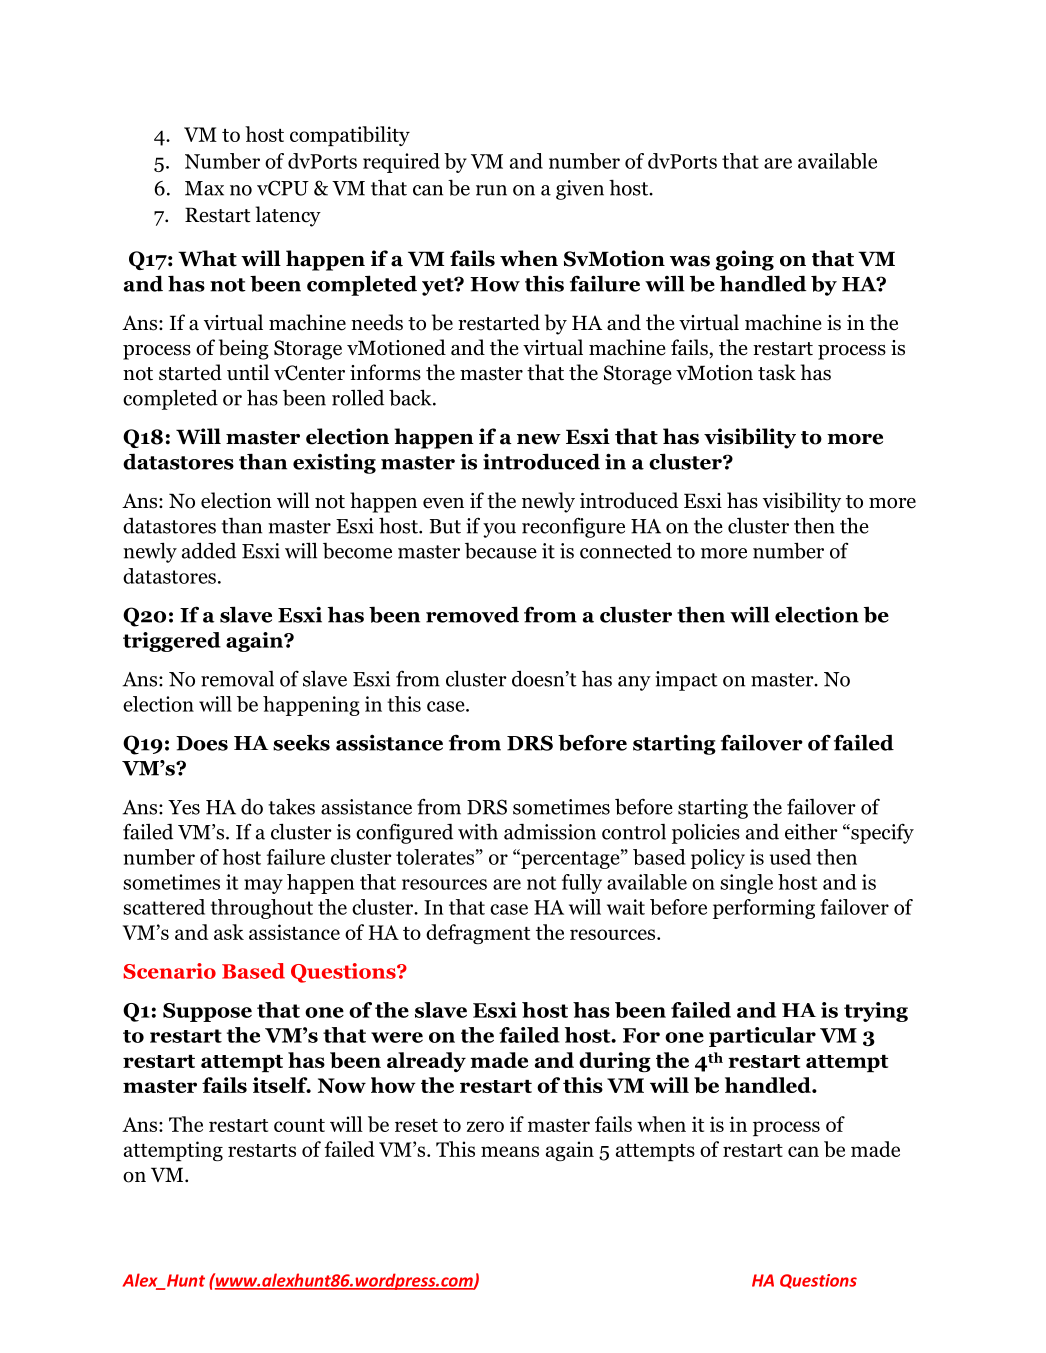  I want to click on task, so click(777, 372).
